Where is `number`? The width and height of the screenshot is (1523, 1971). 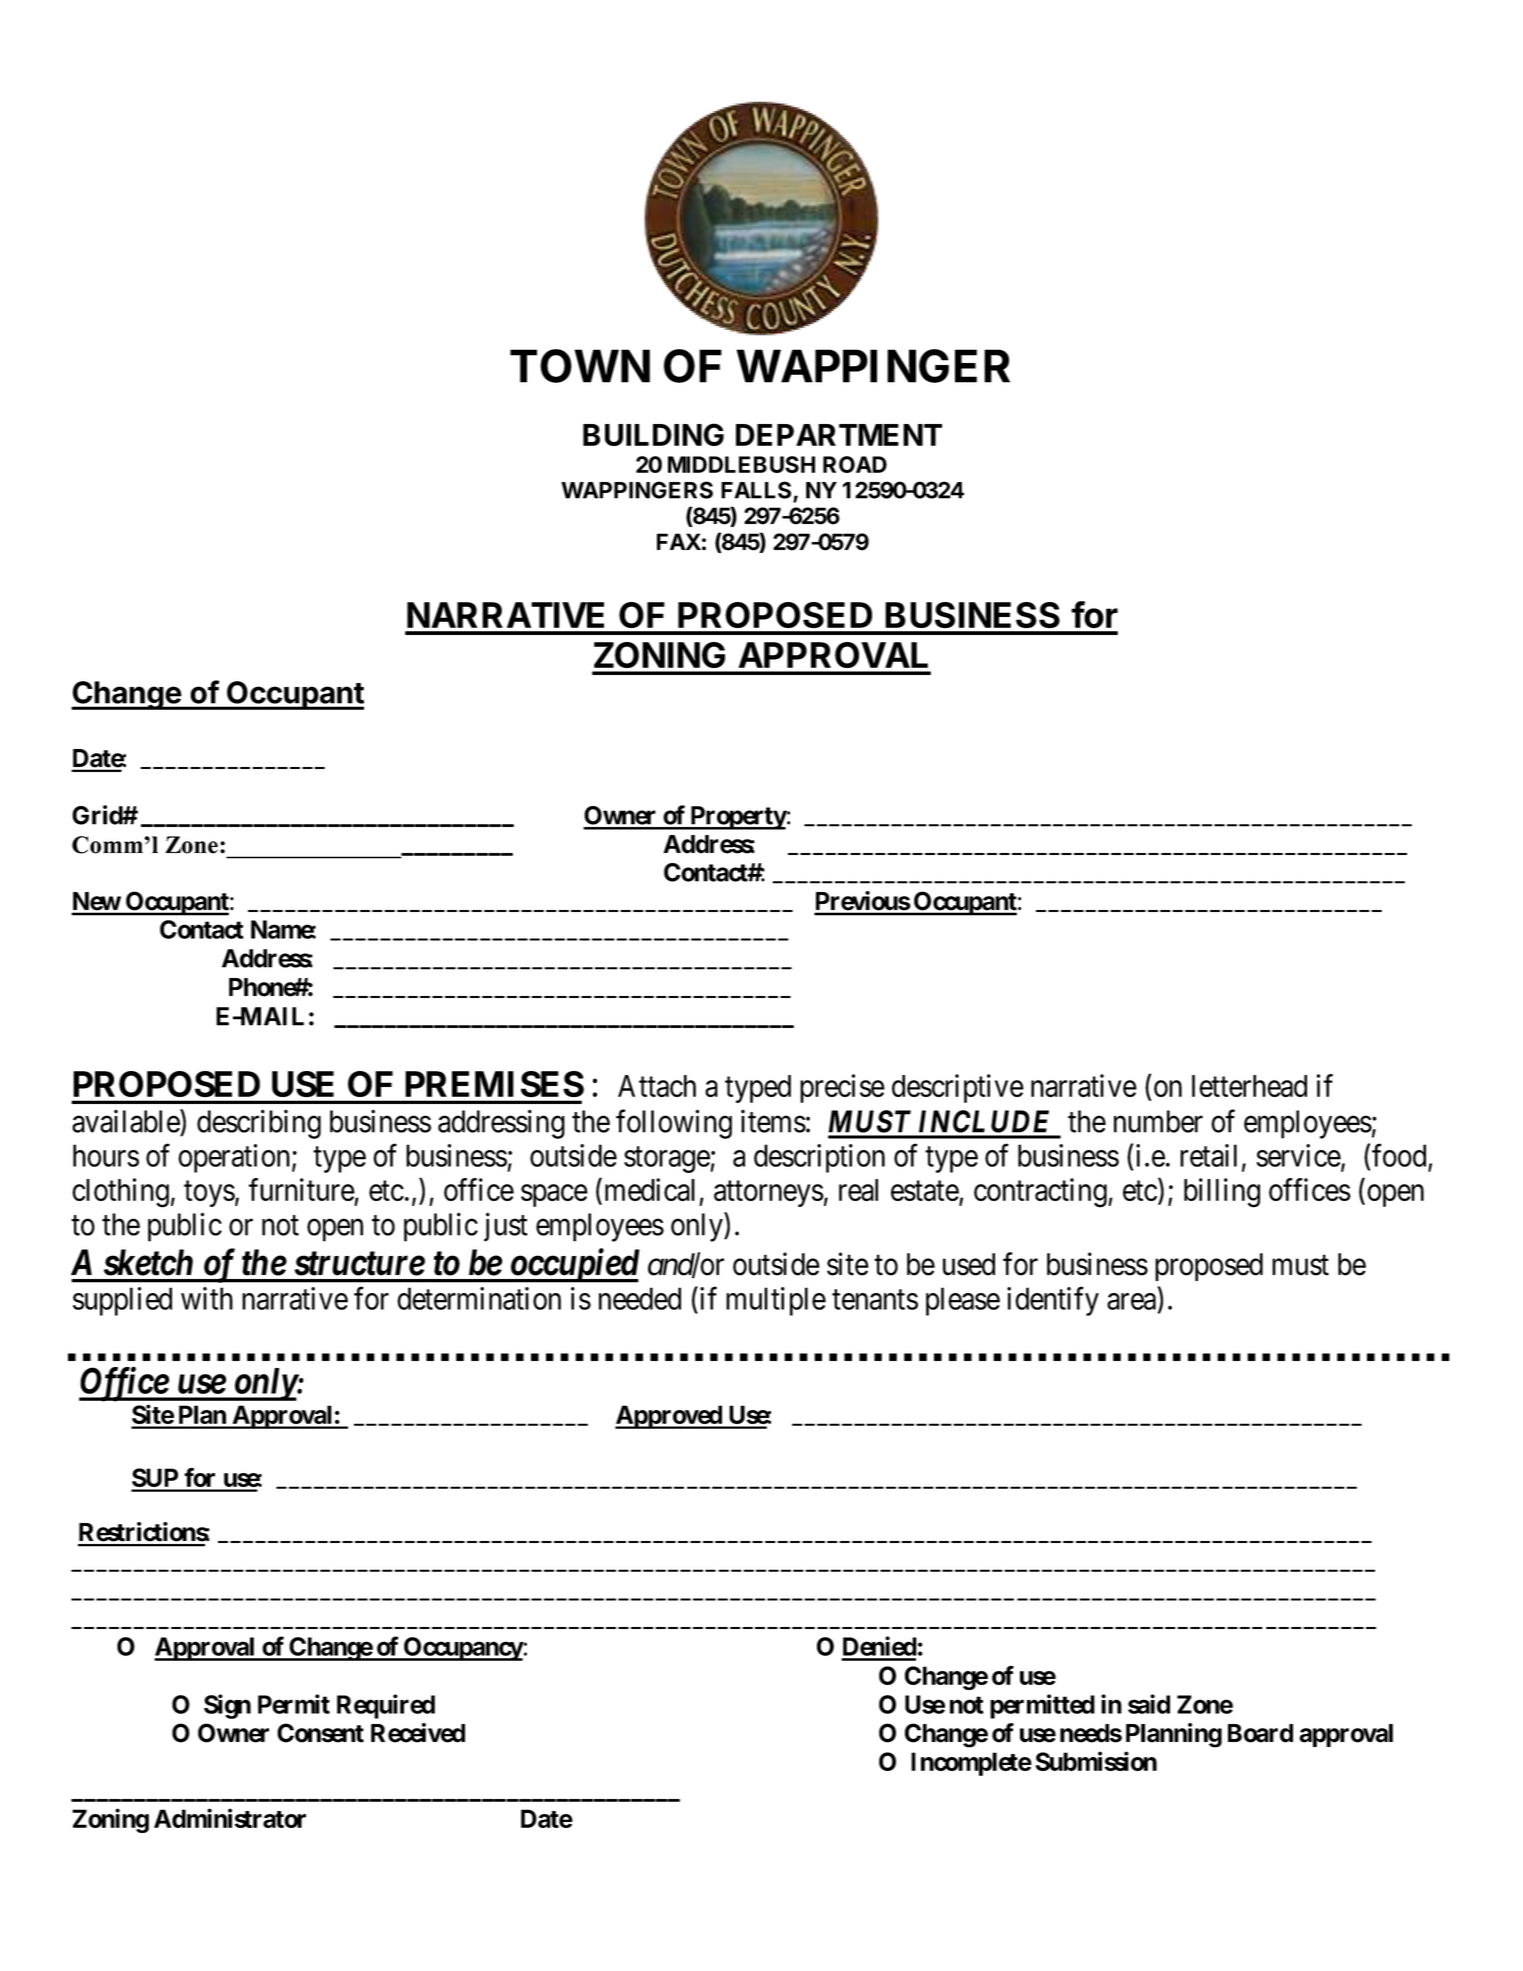
number is located at coordinates (1158, 1121).
